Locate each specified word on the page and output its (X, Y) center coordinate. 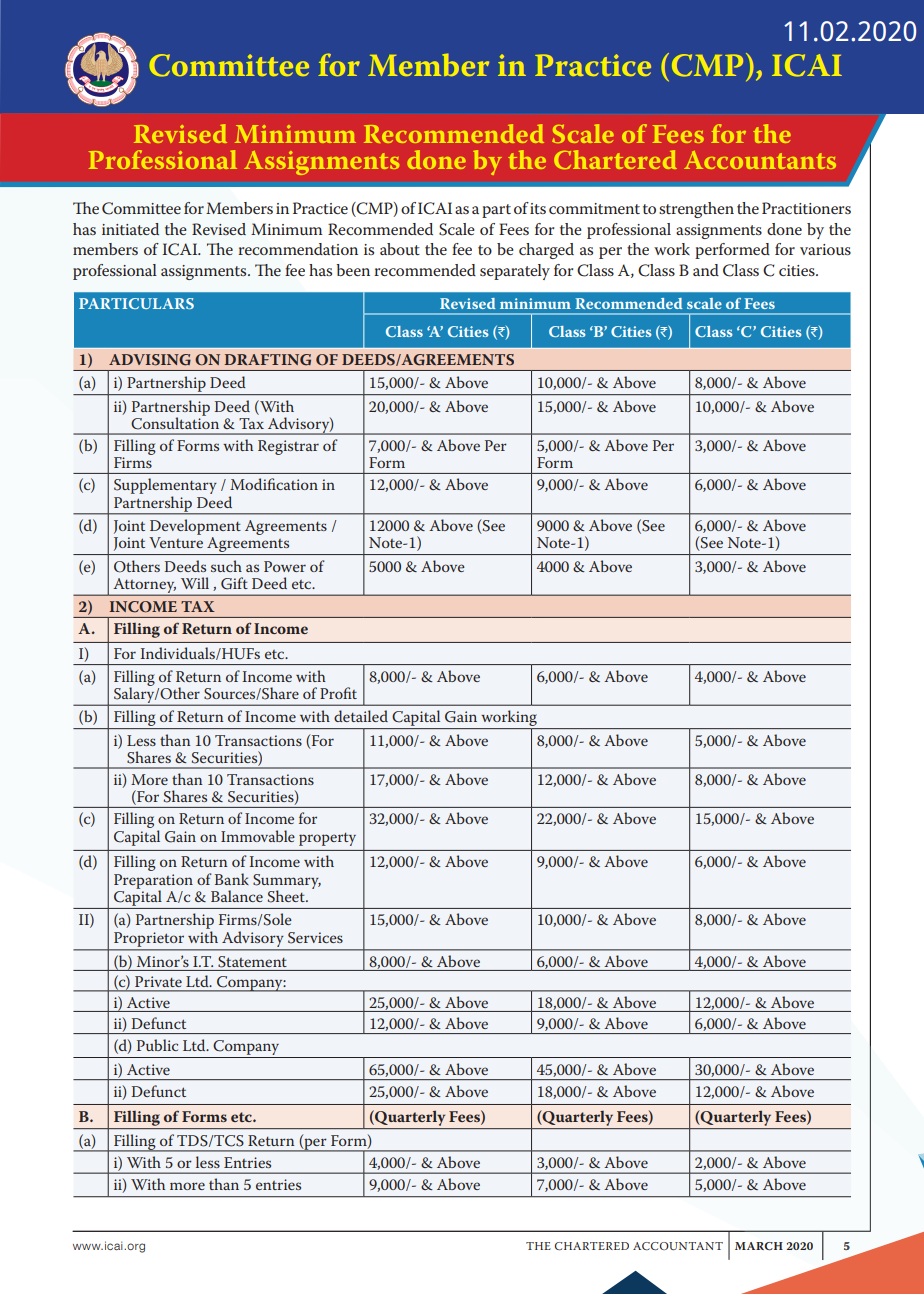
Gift (234, 583)
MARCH (759, 1246)
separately (515, 272)
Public (157, 1045)
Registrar (288, 447)
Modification (274, 484)
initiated (130, 229)
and (706, 270)
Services (315, 938)
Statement (252, 962)
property (327, 839)
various (825, 249)
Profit (338, 693)
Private (158, 981)
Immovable (258, 836)
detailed (361, 716)
